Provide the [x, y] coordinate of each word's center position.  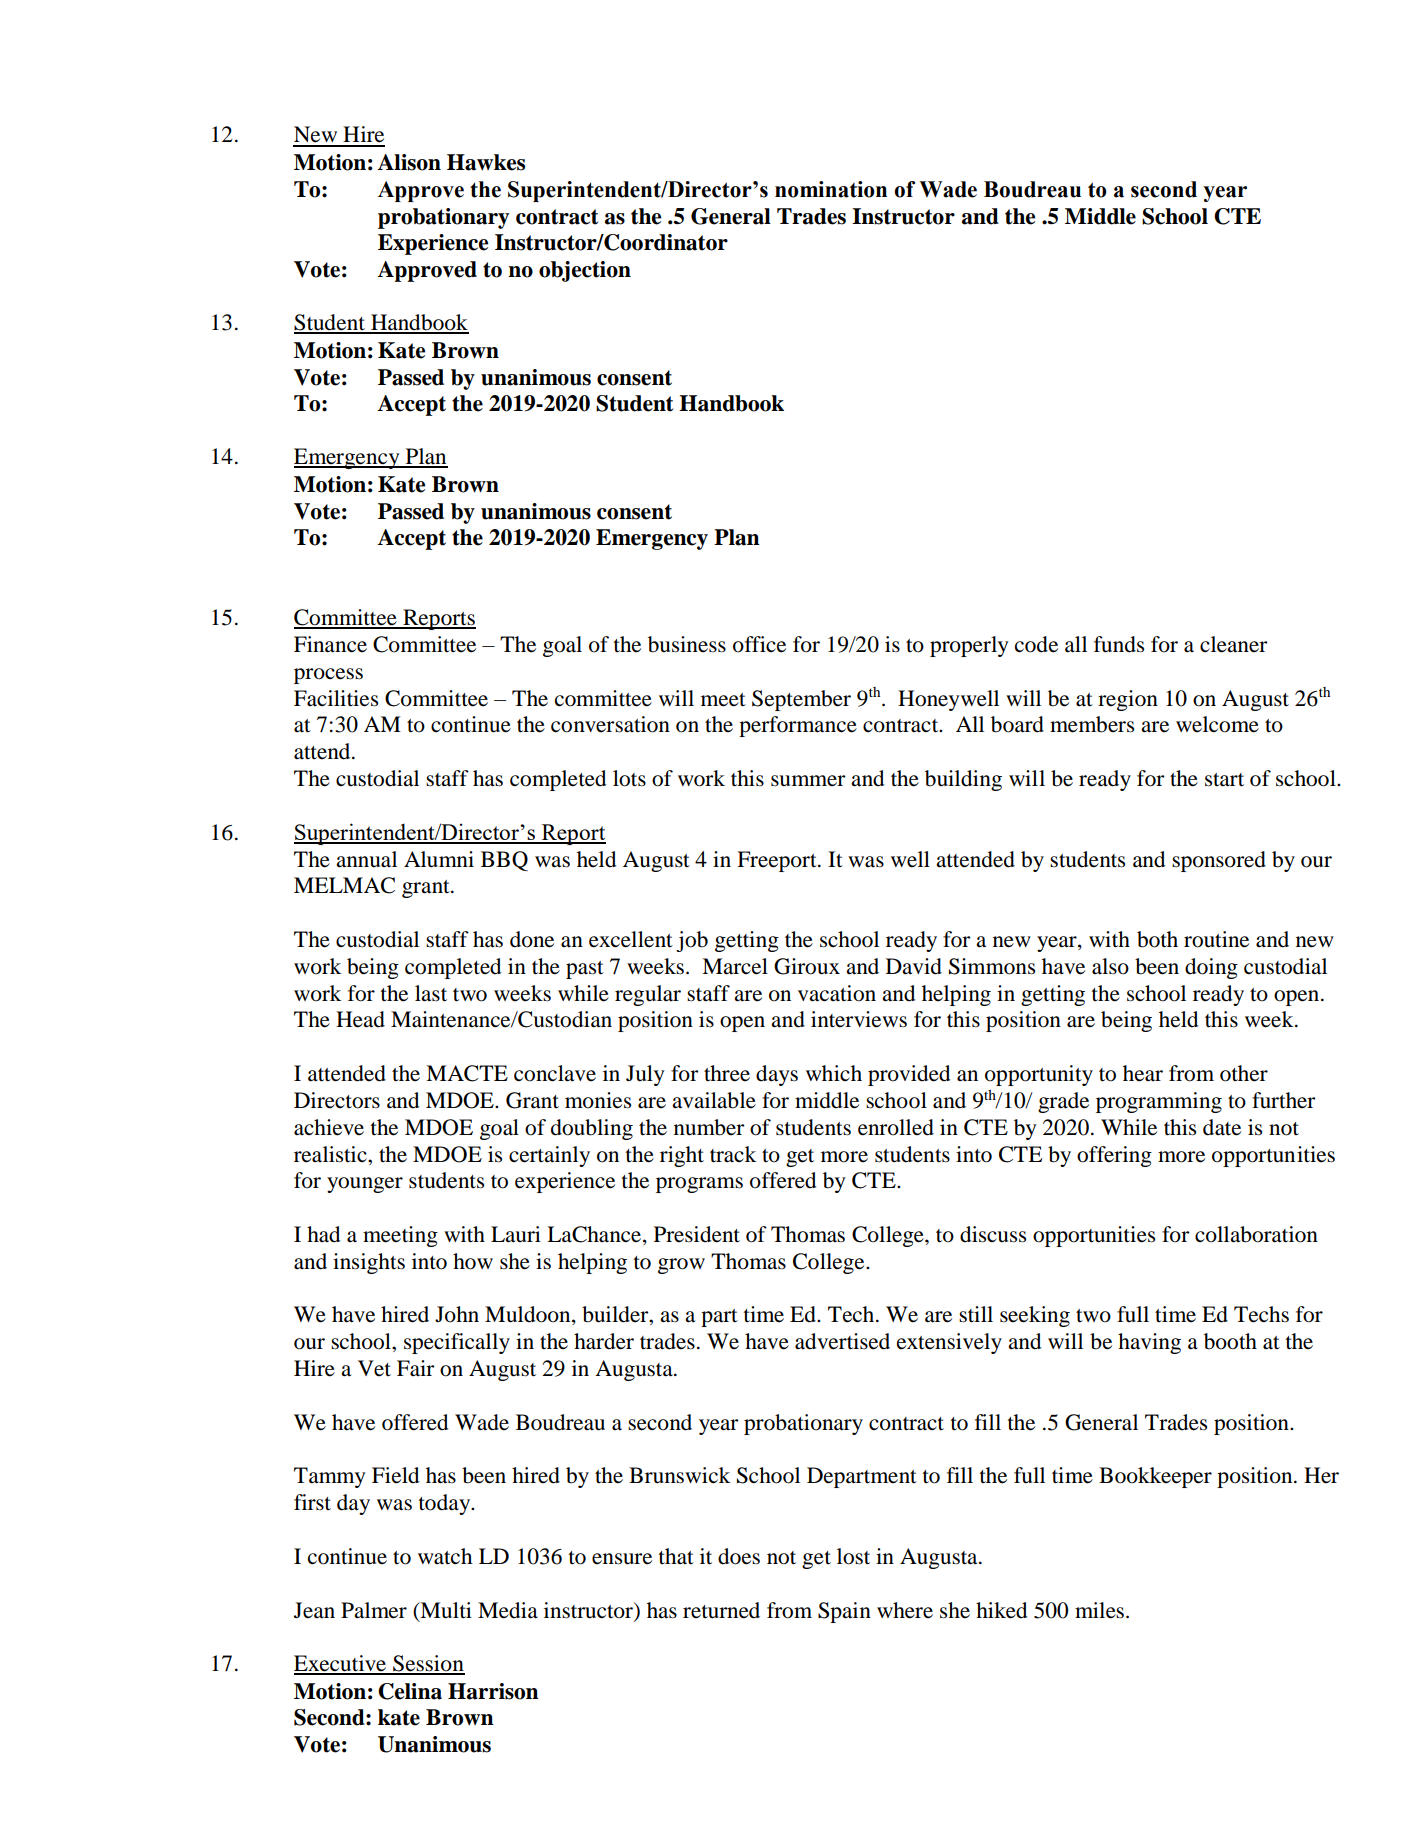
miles [1101, 1610]
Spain [844, 1612]
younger [365, 1185]
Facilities [336, 698]
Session [428, 1664]
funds [1119, 644]
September [801, 700]
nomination [831, 189]
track [733, 1154]
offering [1114, 1156]
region [1128, 700]
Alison [409, 162]
